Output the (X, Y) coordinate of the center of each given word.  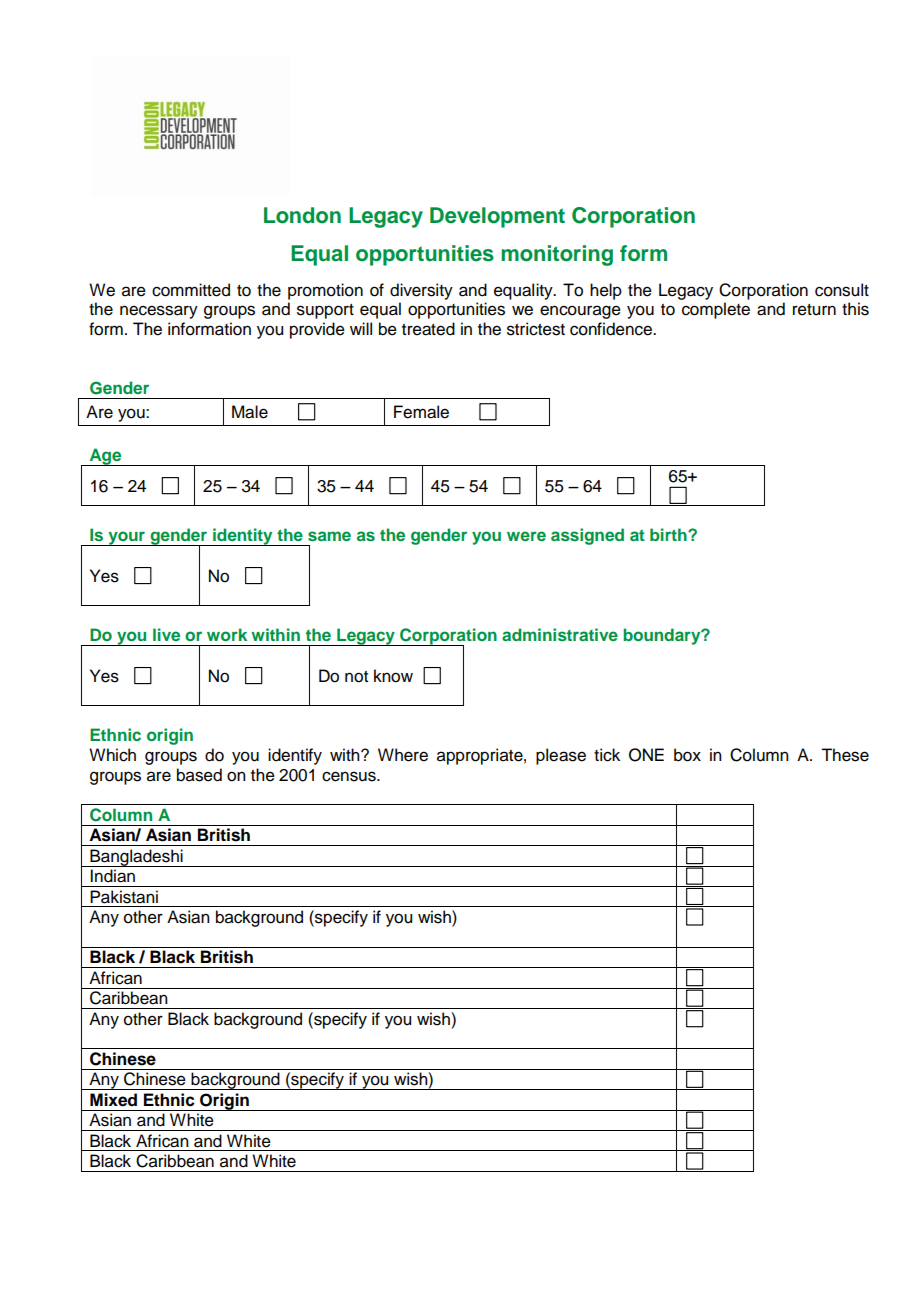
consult (842, 290)
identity (243, 537)
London (302, 215)
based (199, 775)
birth (669, 534)
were (526, 536)
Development (497, 217)
